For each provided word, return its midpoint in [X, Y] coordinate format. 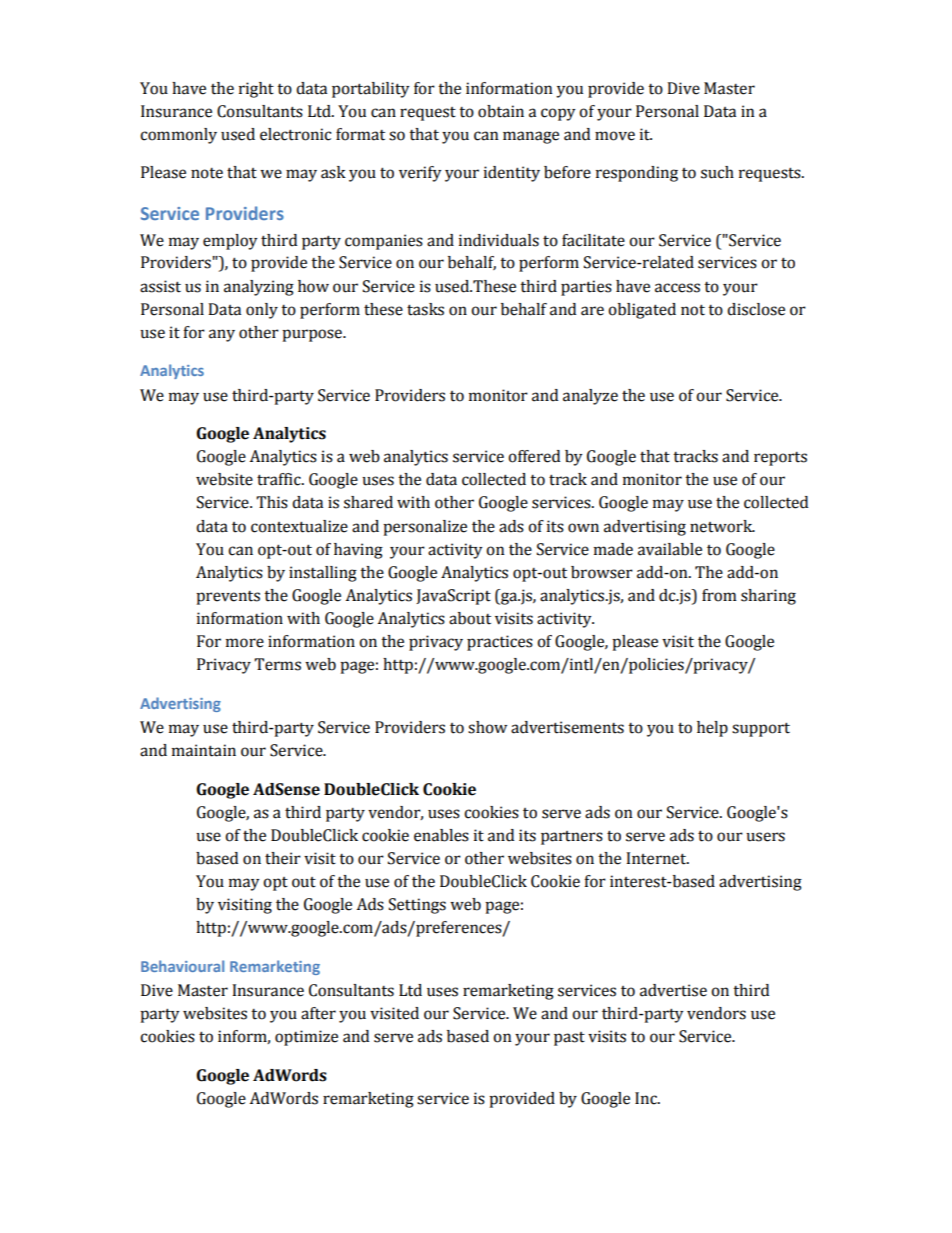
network [722, 526]
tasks [425, 309]
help [712, 729]
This [272, 502]
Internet [657, 858]
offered [534, 456]
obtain [501, 111]
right [256, 90]
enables [441, 835]
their [283, 858]
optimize [306, 1038]
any [222, 335]
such [717, 172]
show [487, 727]
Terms [277, 664]
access [677, 288]
